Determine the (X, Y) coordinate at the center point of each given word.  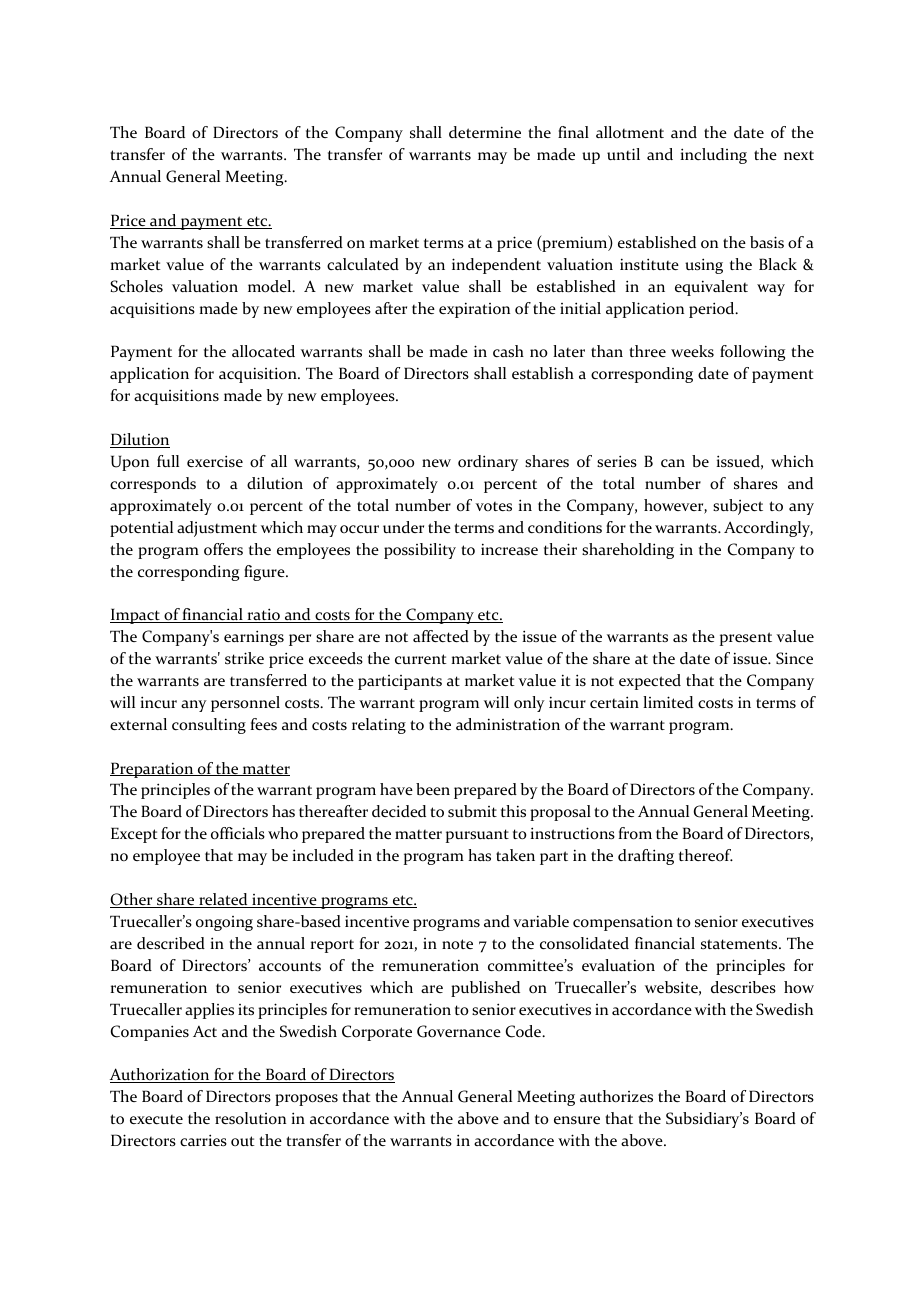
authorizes (616, 1096)
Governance (459, 1031)
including (713, 156)
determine (485, 132)
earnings (254, 638)
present (746, 639)
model (271, 286)
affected (441, 636)
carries (203, 1140)
